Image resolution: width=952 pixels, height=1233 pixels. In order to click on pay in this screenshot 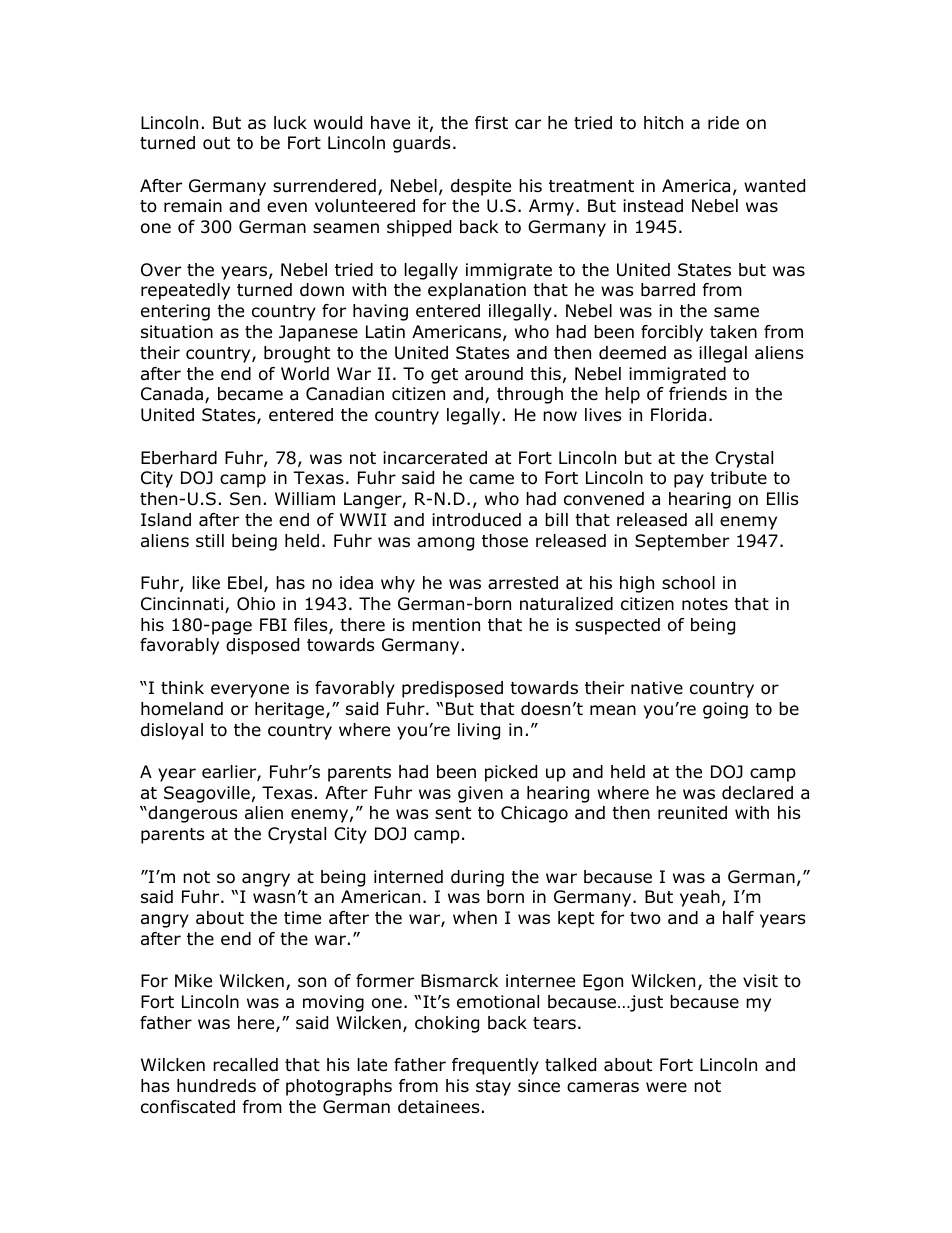, I will do `click(689, 481)`.
